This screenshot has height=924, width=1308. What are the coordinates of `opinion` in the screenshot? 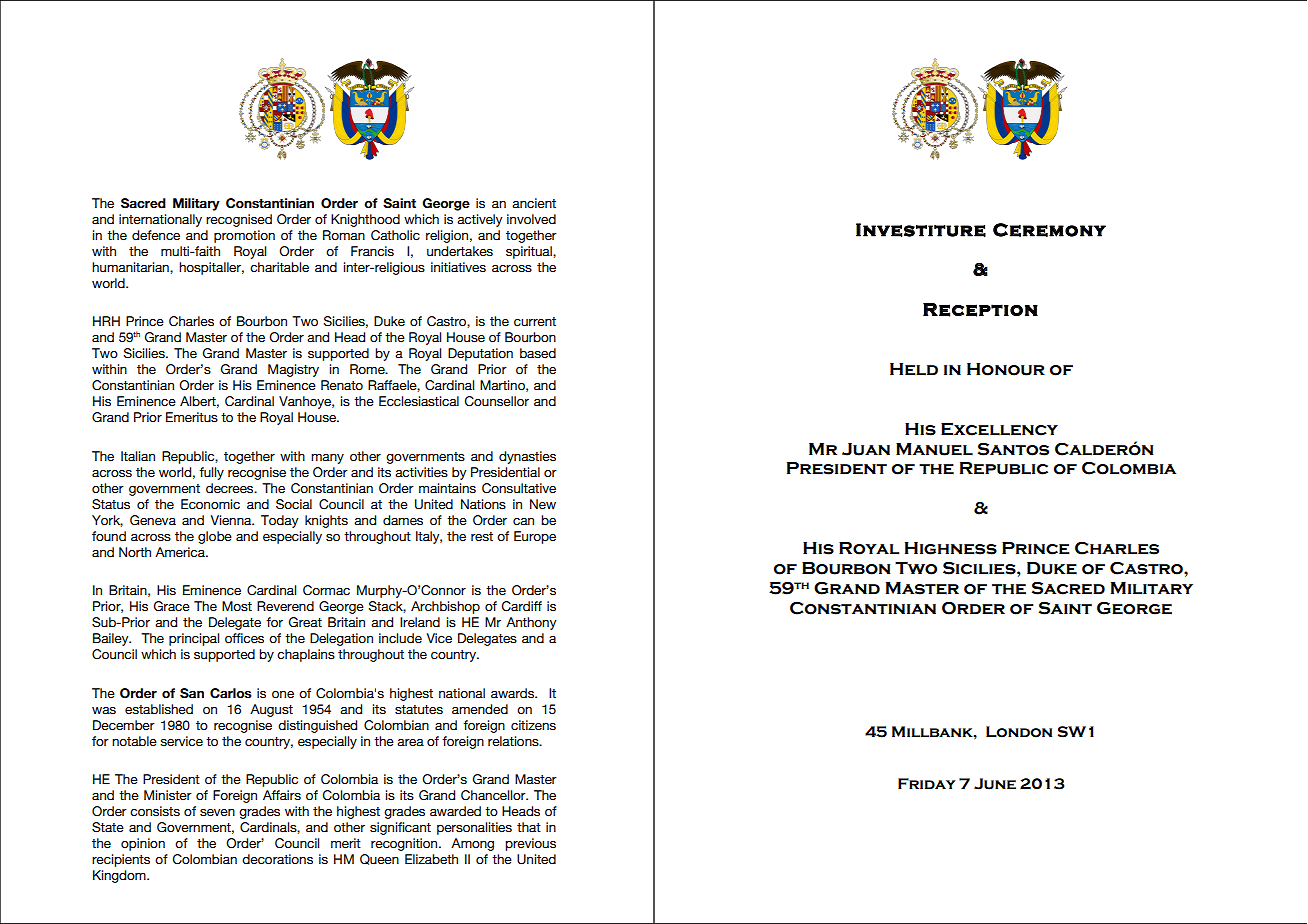 It's located at (143, 844).
